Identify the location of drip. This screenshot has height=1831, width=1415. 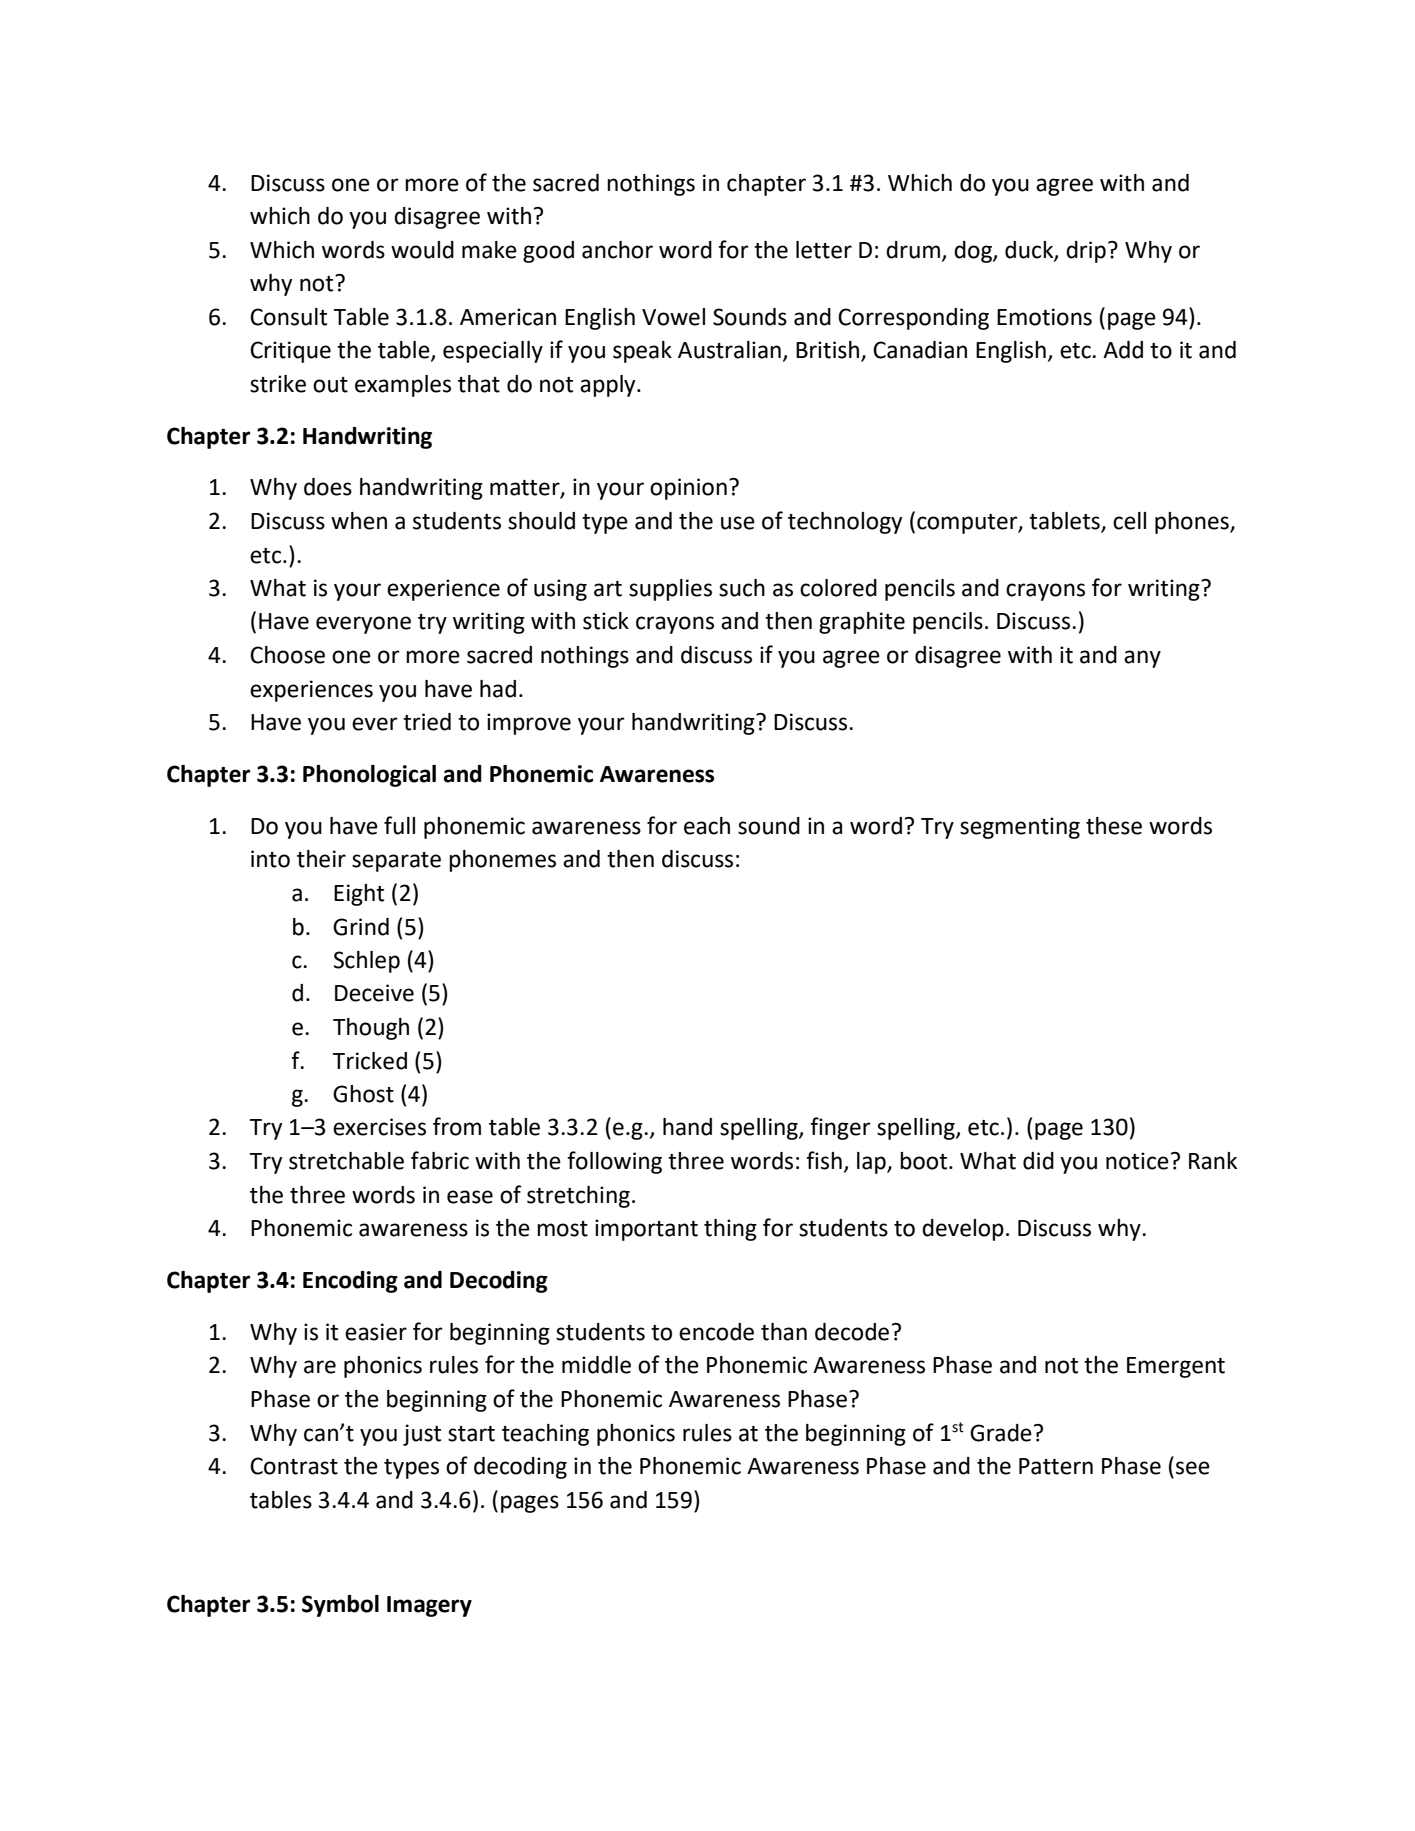
(1086, 252).
